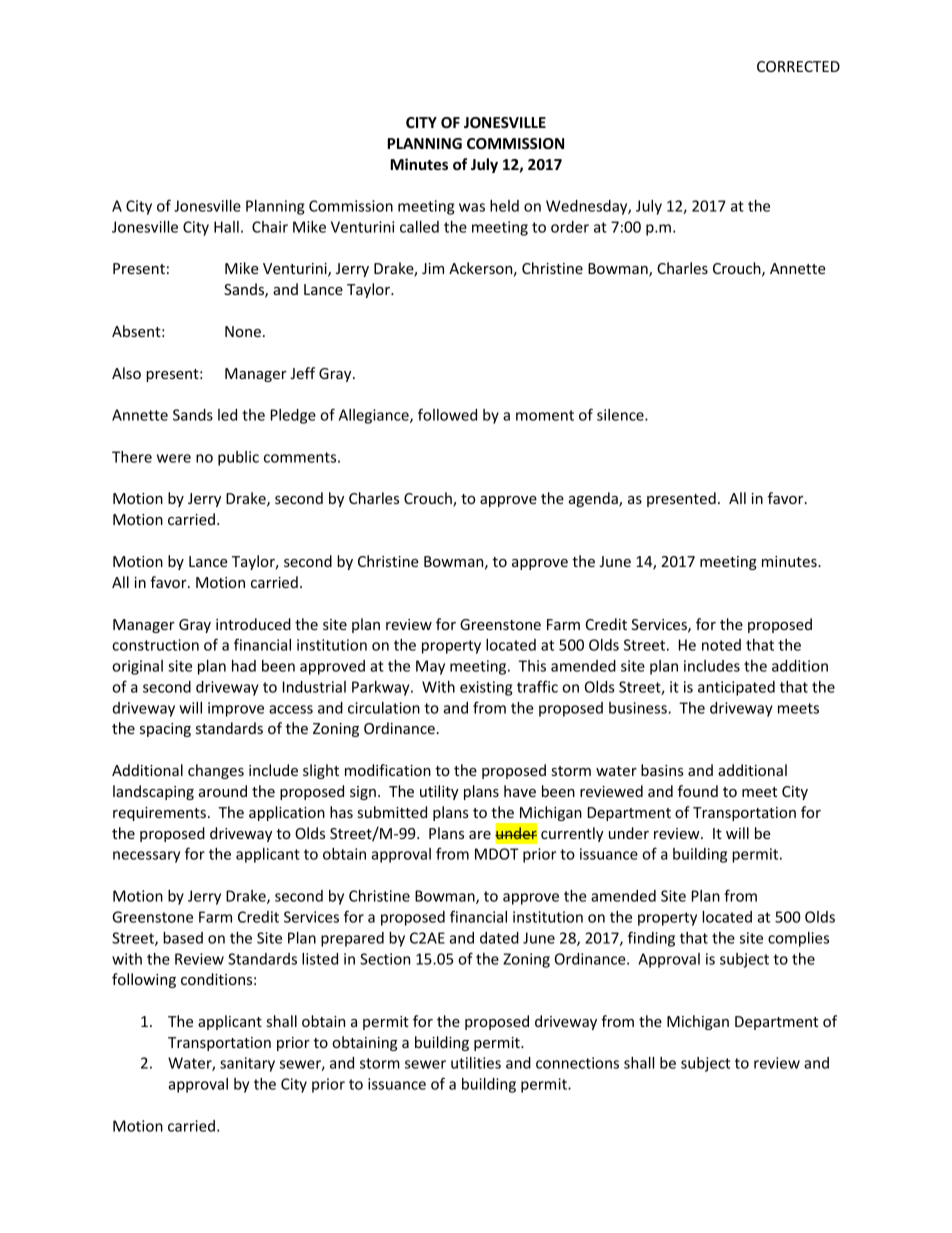 The height and width of the screenshot is (1233, 952). I want to click on silence, so click(621, 415).
